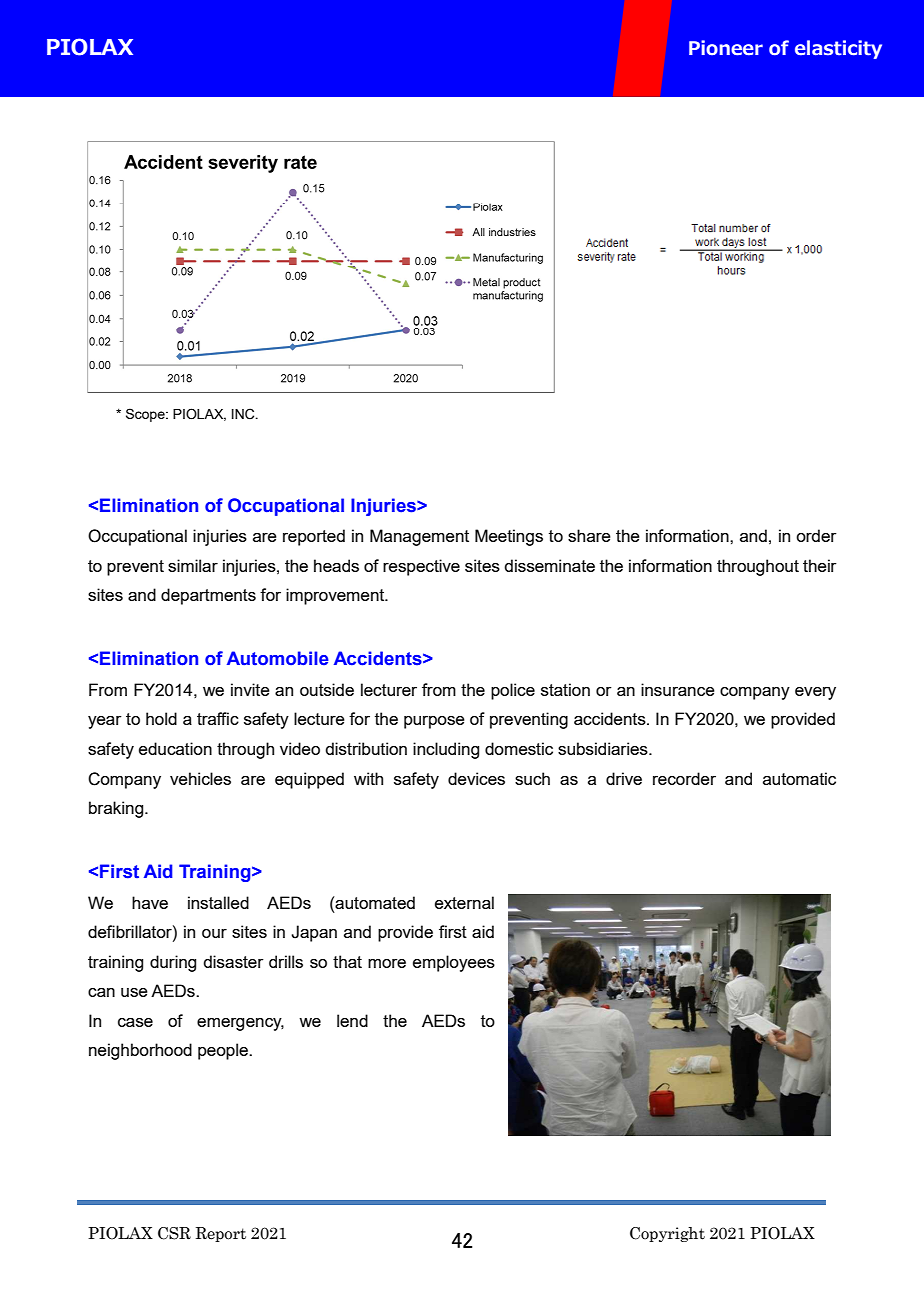  I want to click on elasticity, so click(838, 49).
